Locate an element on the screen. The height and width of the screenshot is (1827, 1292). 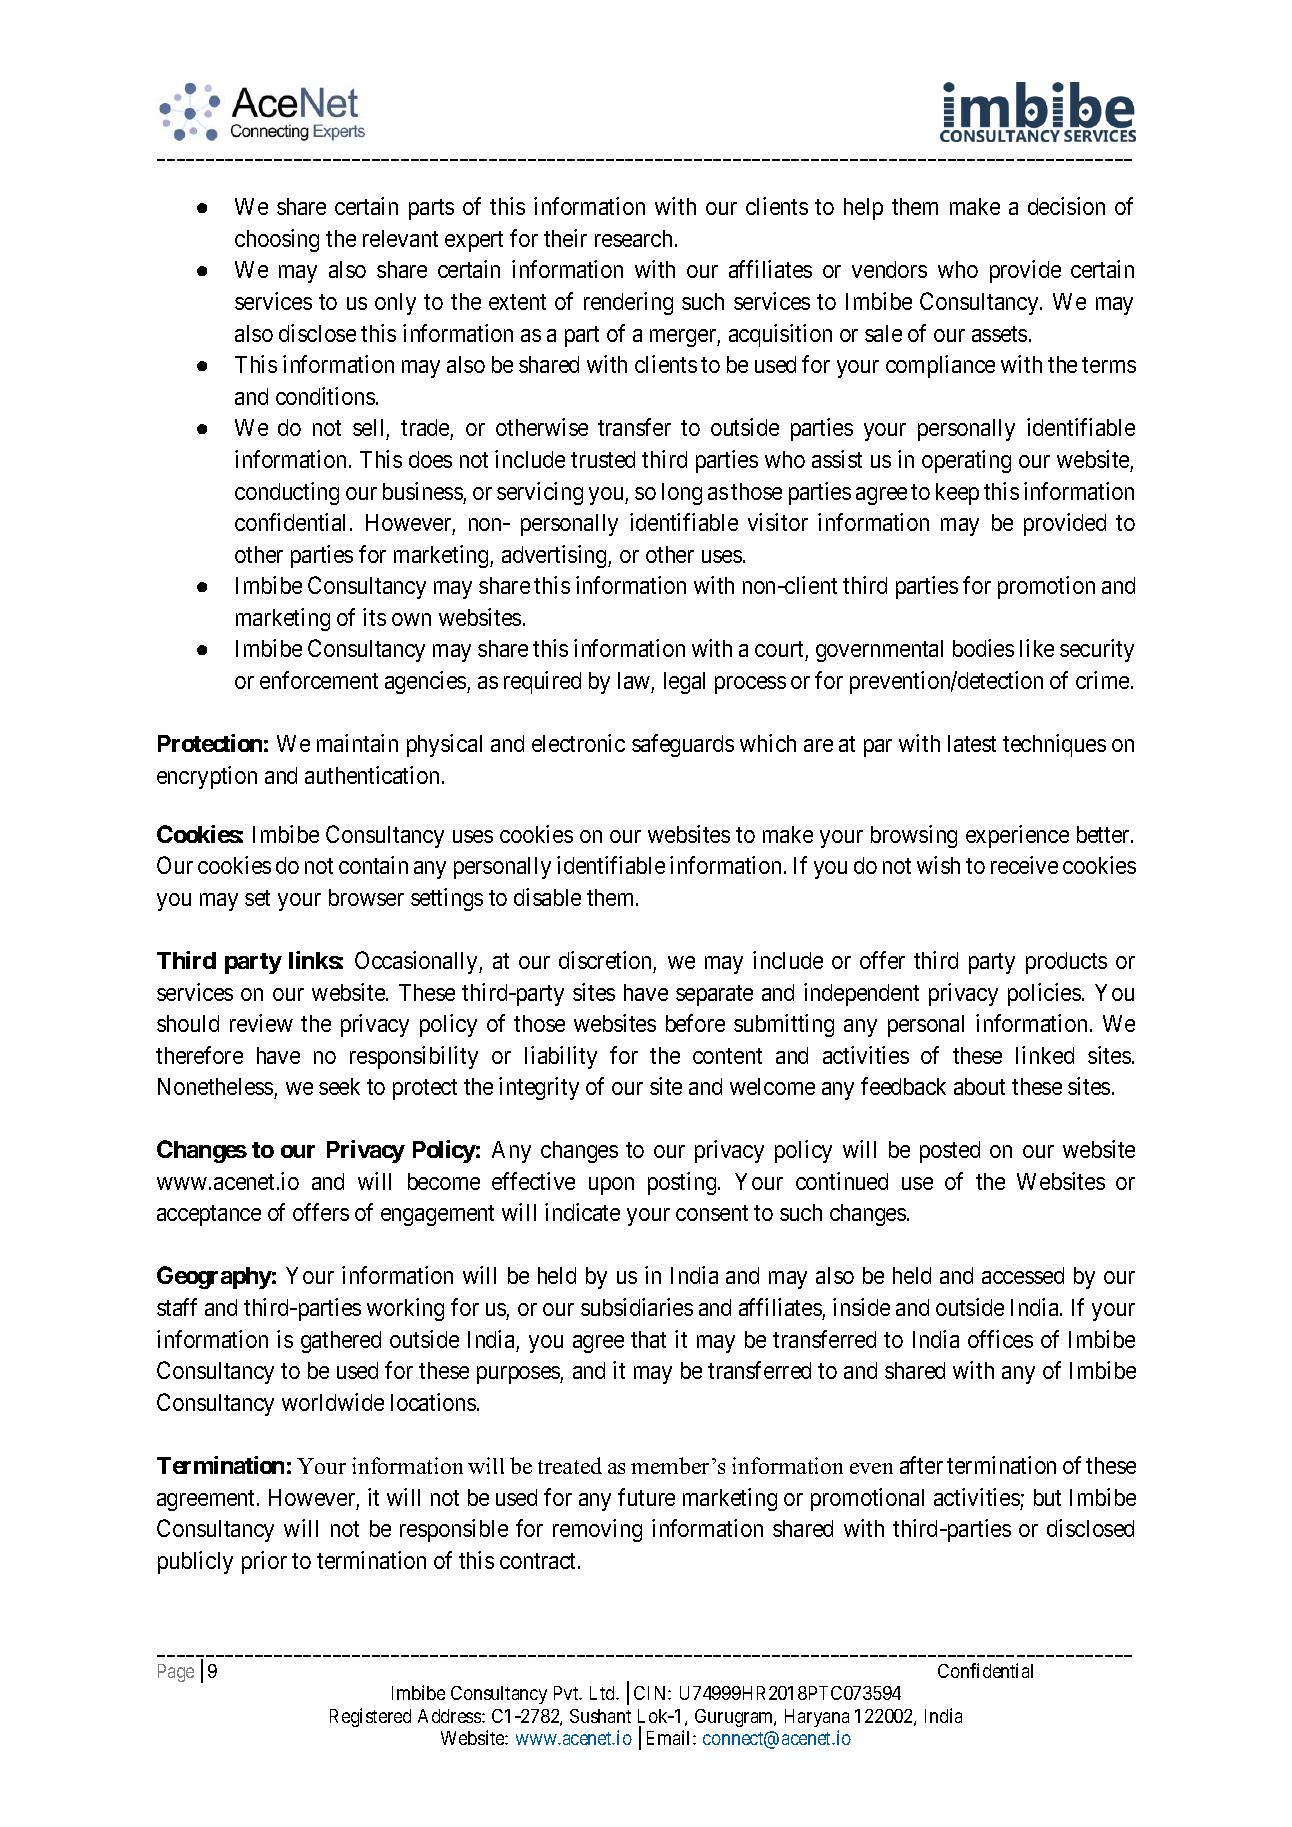
Registered is located at coordinates (370, 1717).
